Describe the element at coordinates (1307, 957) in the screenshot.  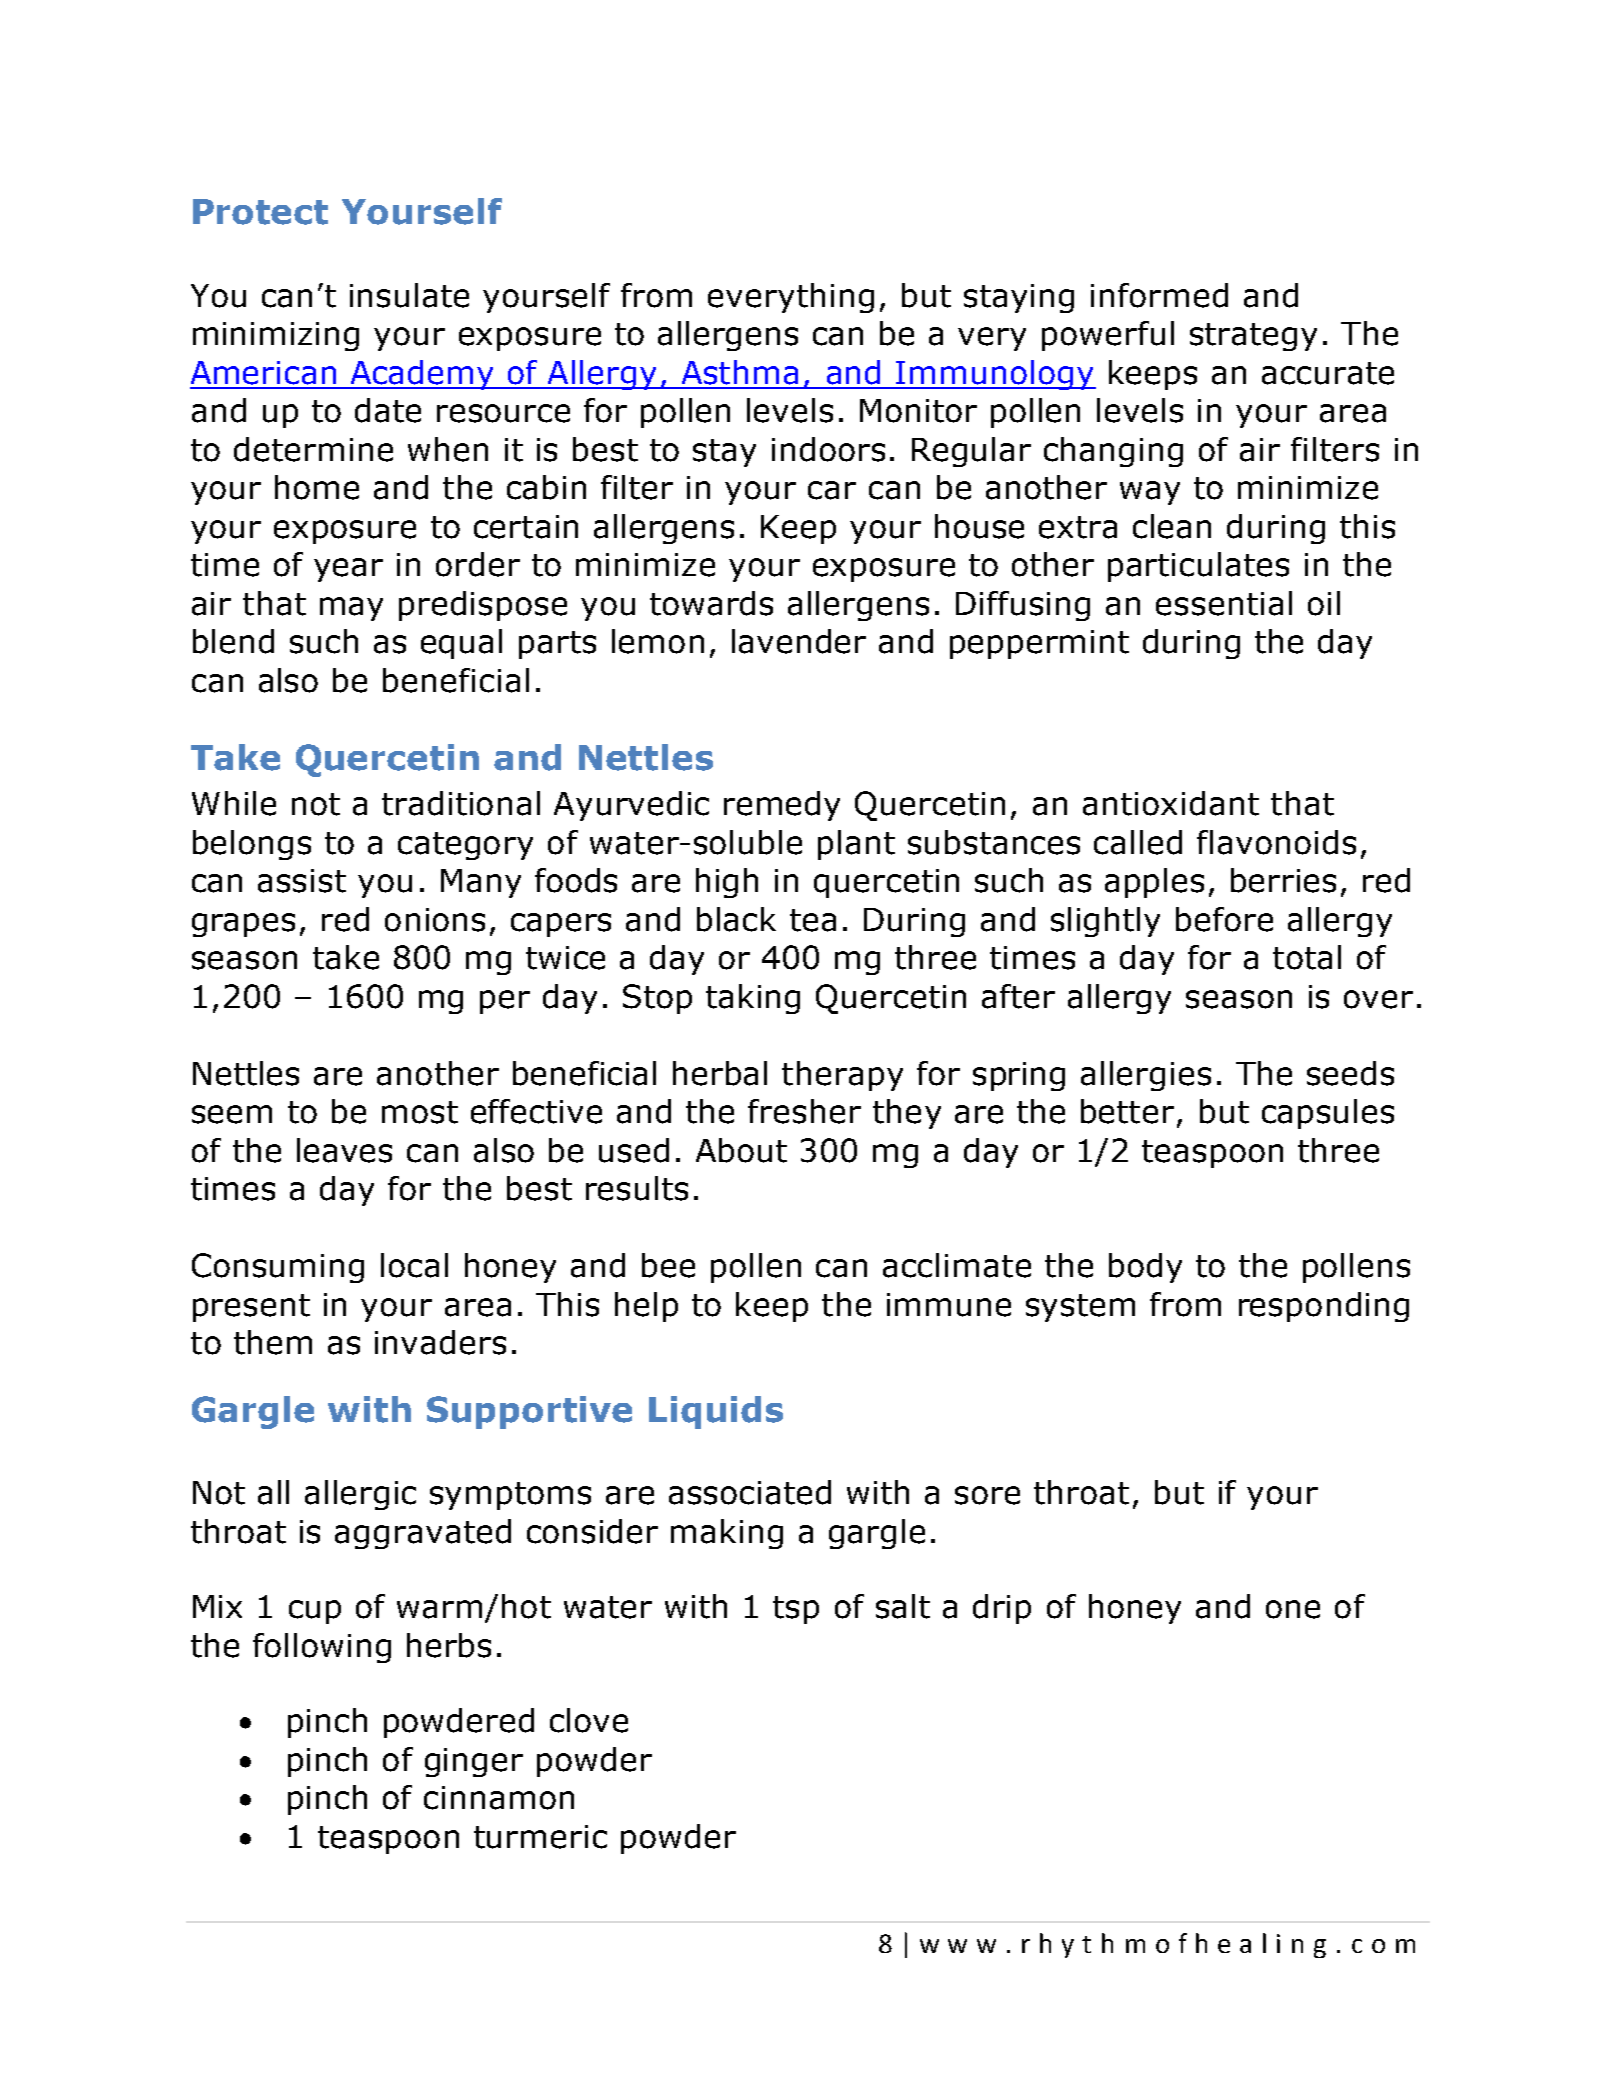
I see `total` at that location.
